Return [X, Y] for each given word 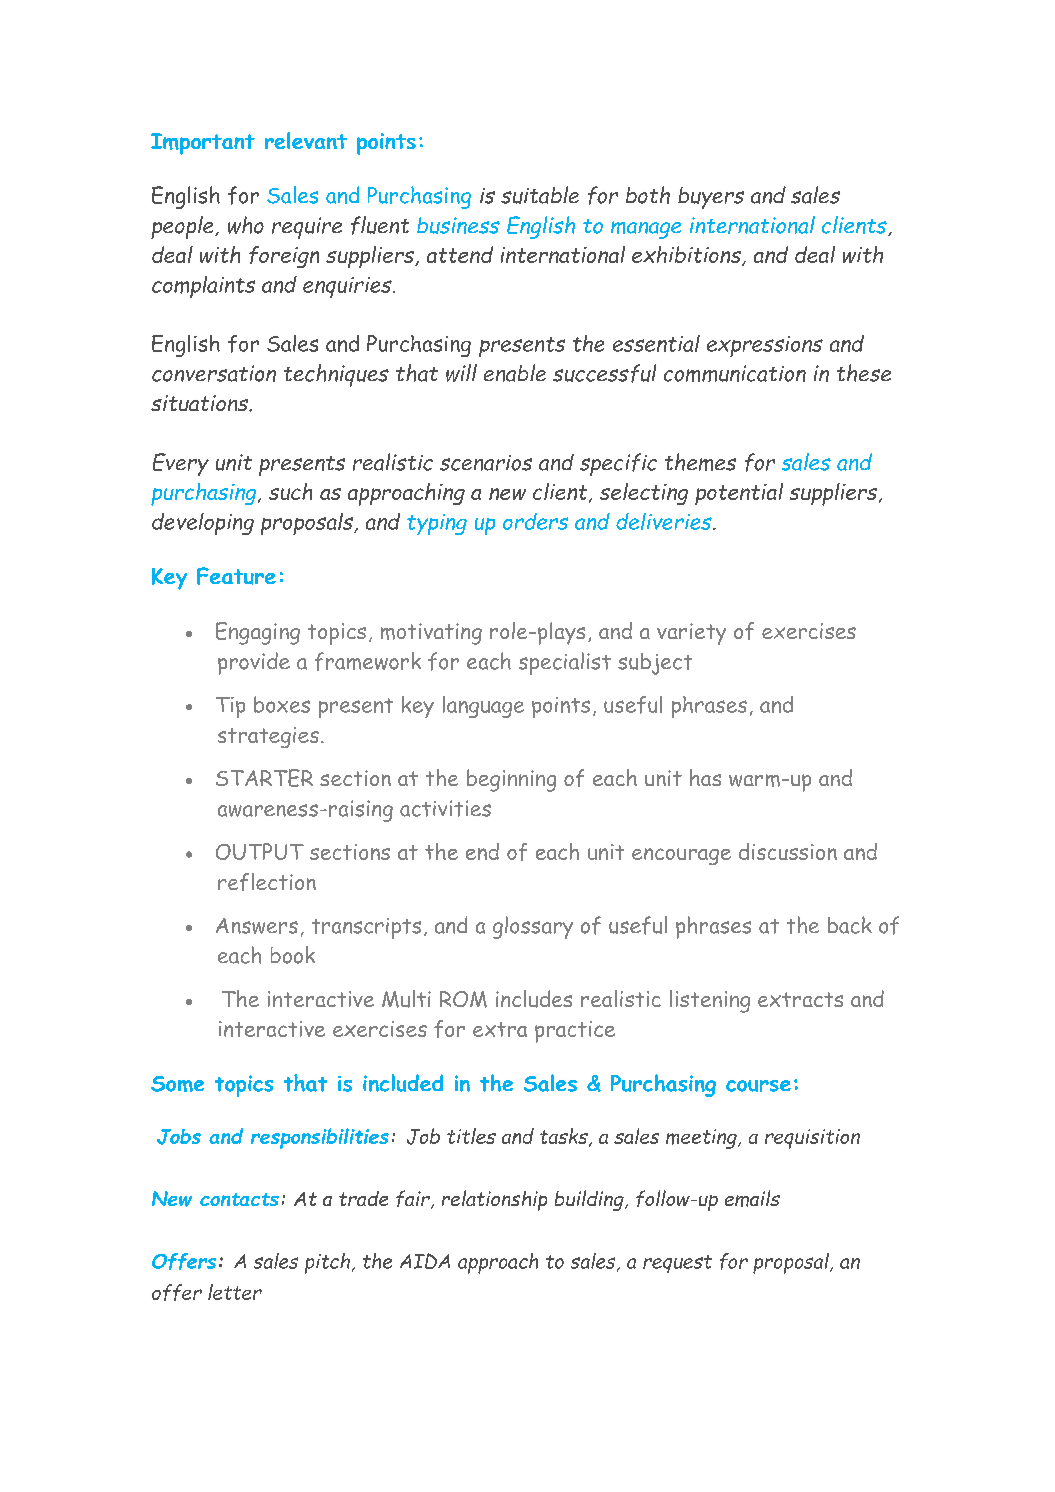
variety [691, 634]
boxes [282, 704]
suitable [540, 195]
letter [235, 1292]
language [483, 707]
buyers [711, 198]
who [246, 225]
